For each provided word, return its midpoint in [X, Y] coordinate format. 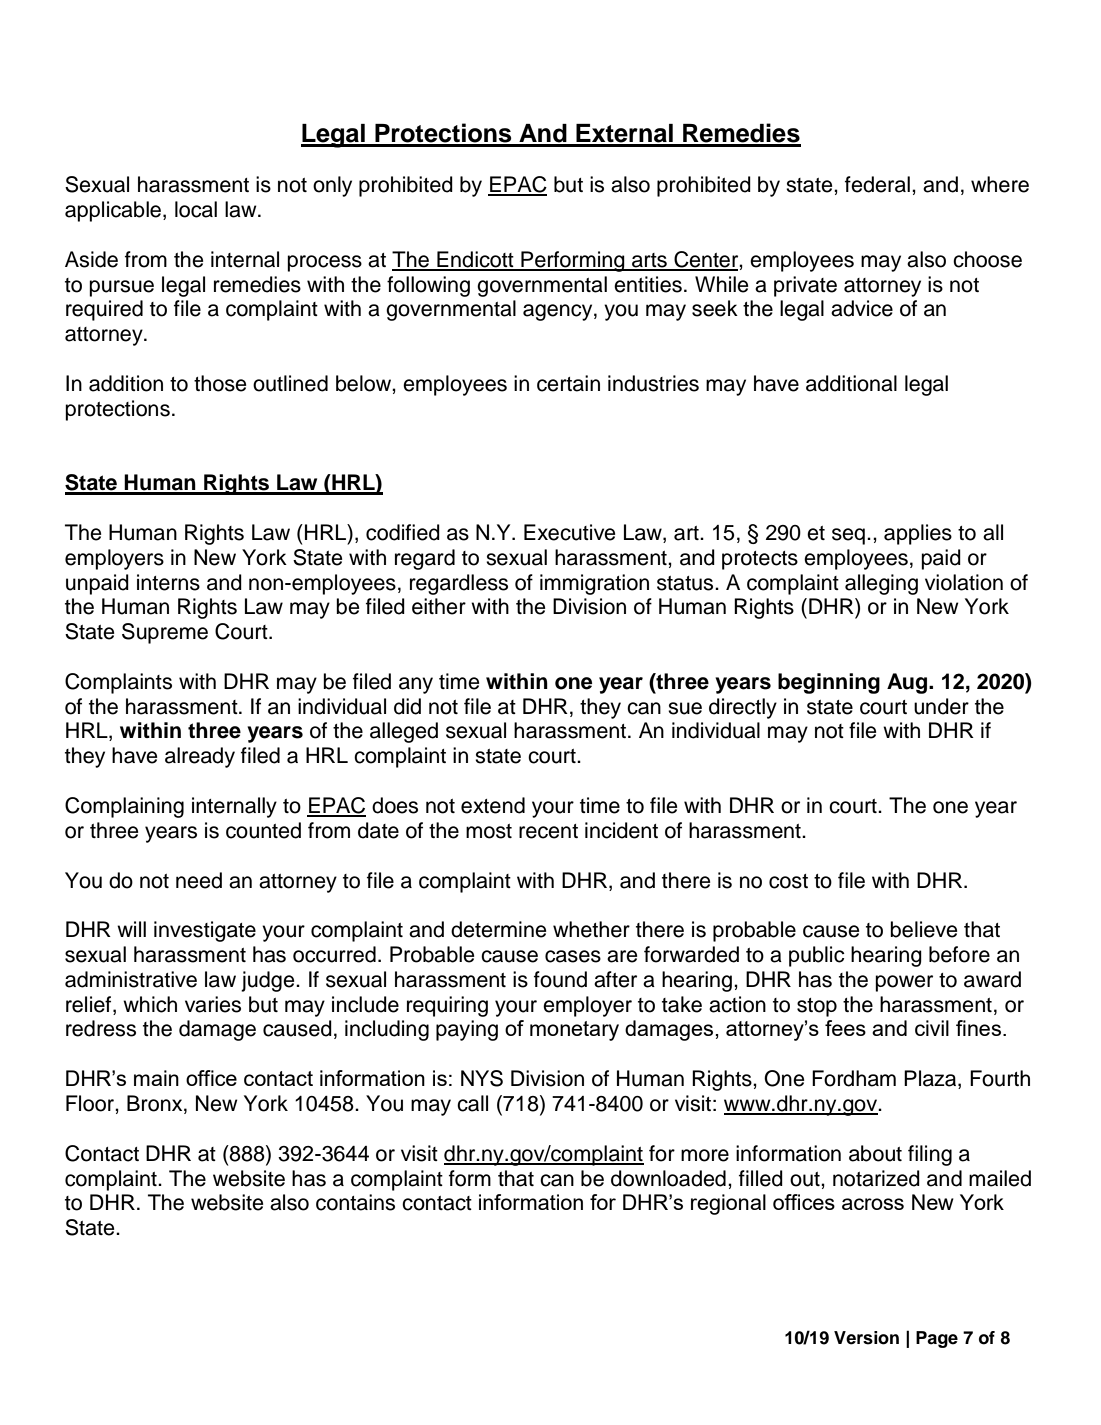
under [941, 706]
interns [168, 582]
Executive [570, 532]
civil [932, 1028]
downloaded [668, 1178]
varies [213, 1004]
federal [877, 184]
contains [355, 1202]
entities [648, 284]
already [200, 757]
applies [918, 534]
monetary [574, 1031]
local [196, 209]
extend [493, 805]
